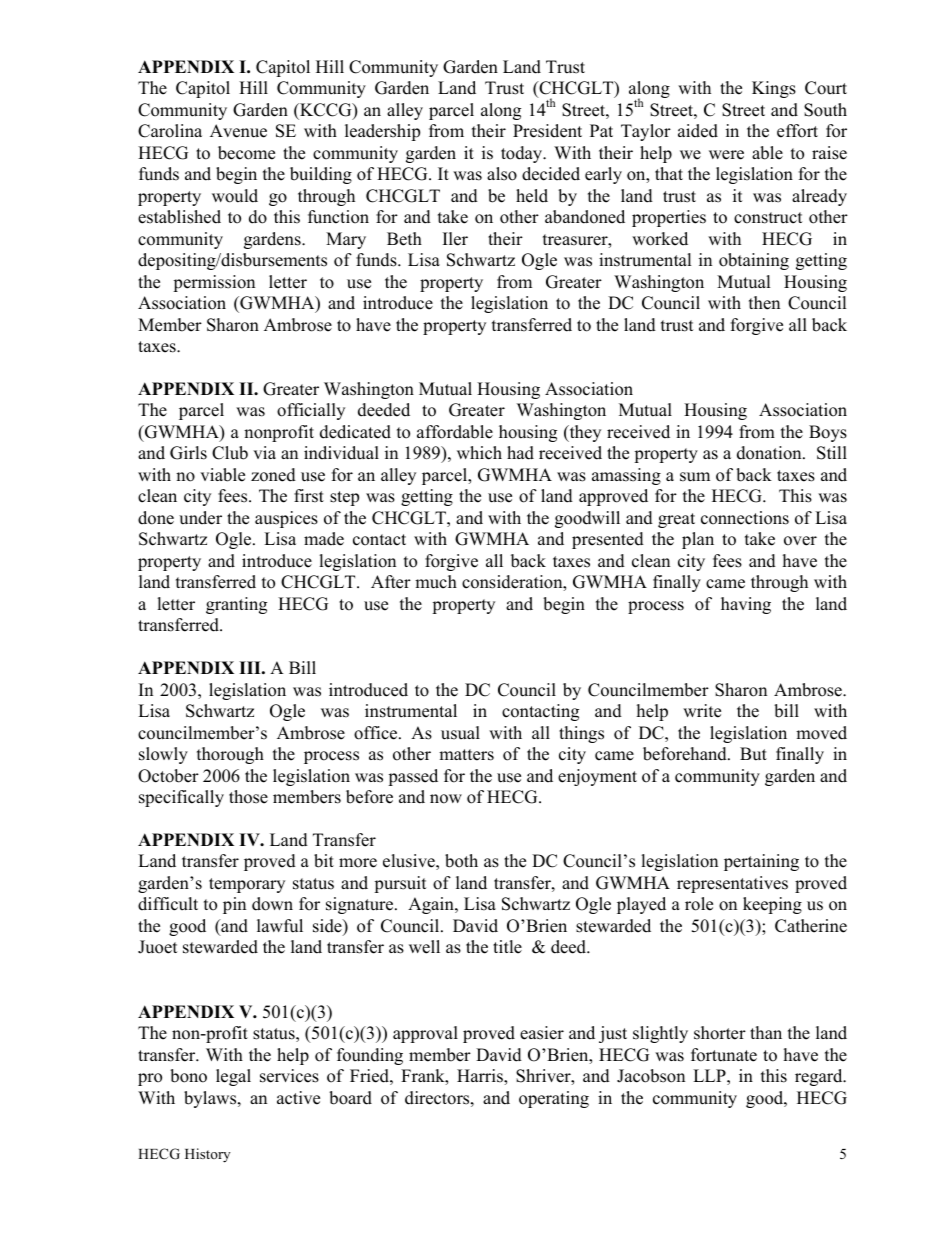 The image size is (952, 1233). What do you see at coordinates (211, 1099) in the image?
I see `bylaws` at bounding box center [211, 1099].
